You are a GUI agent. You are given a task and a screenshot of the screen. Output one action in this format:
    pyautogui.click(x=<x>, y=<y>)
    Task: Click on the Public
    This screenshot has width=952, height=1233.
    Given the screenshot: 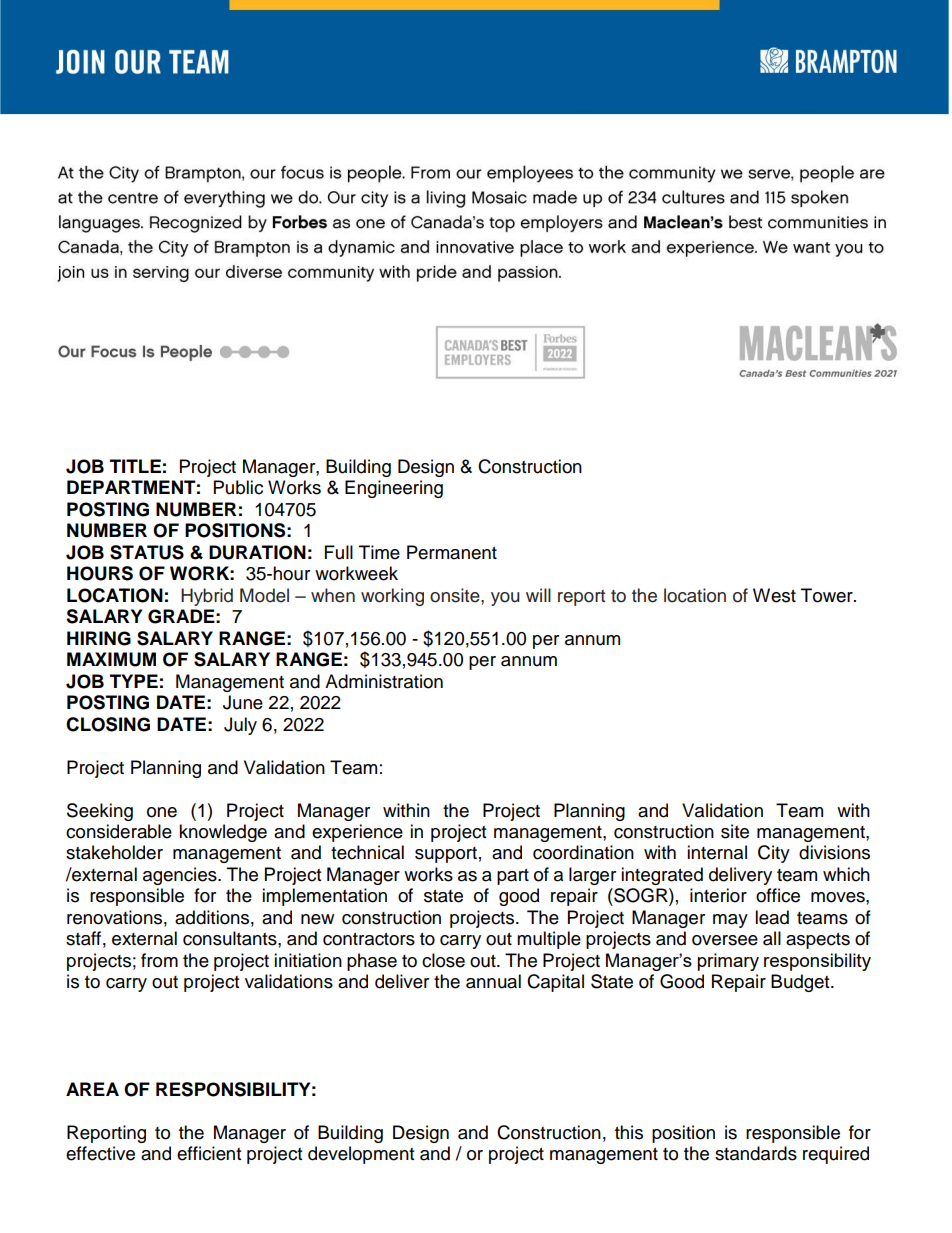 What is the action you would take?
    pyautogui.click(x=238, y=487)
